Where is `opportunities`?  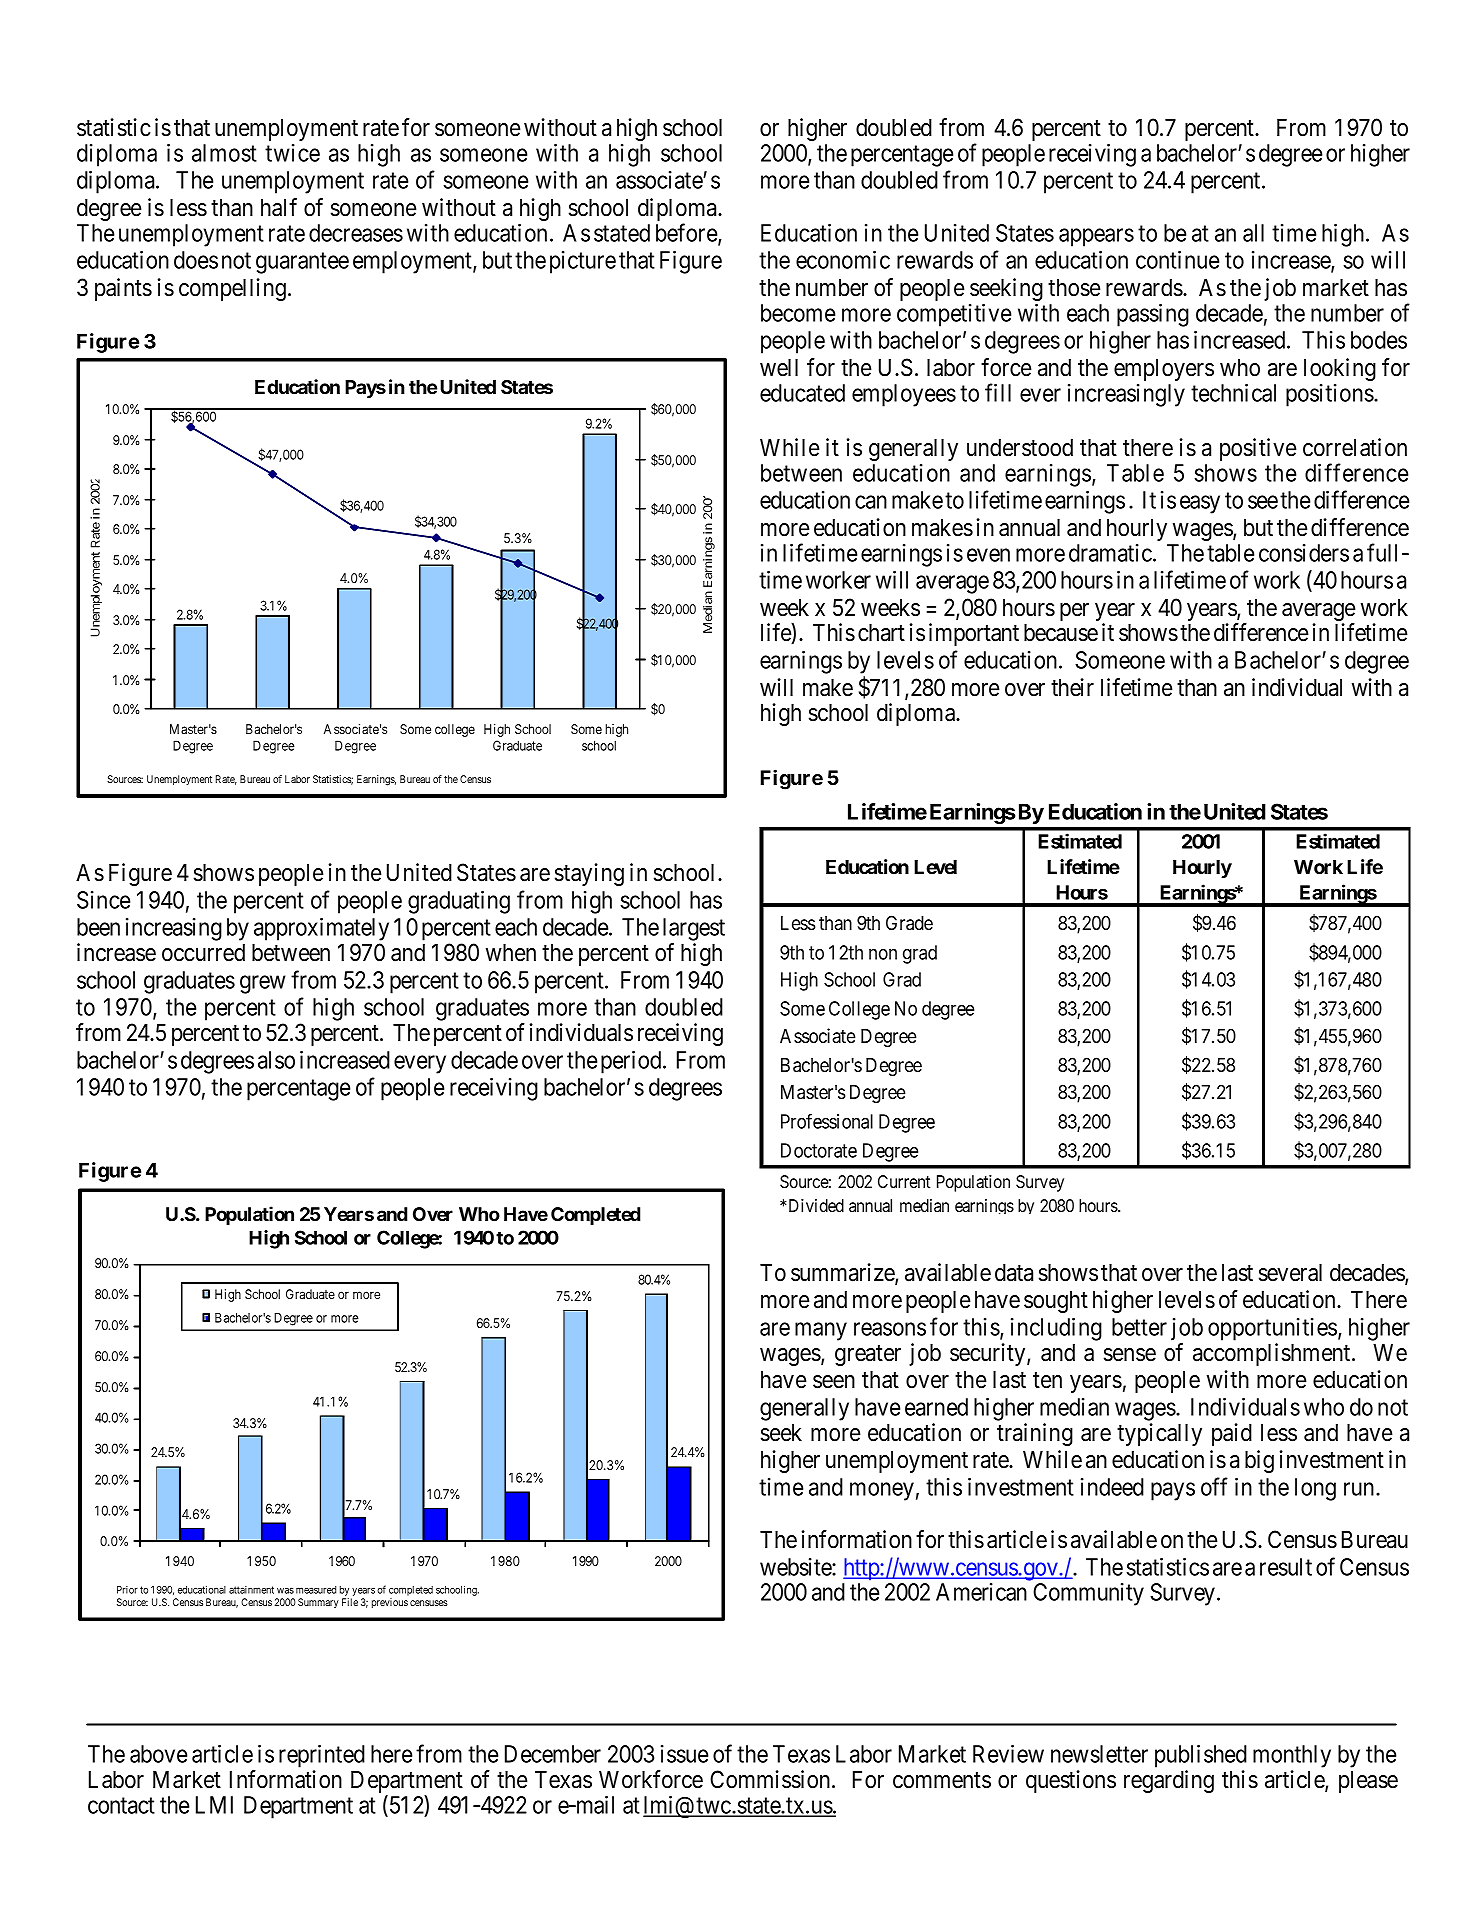 opportunities is located at coordinates (1272, 1329).
